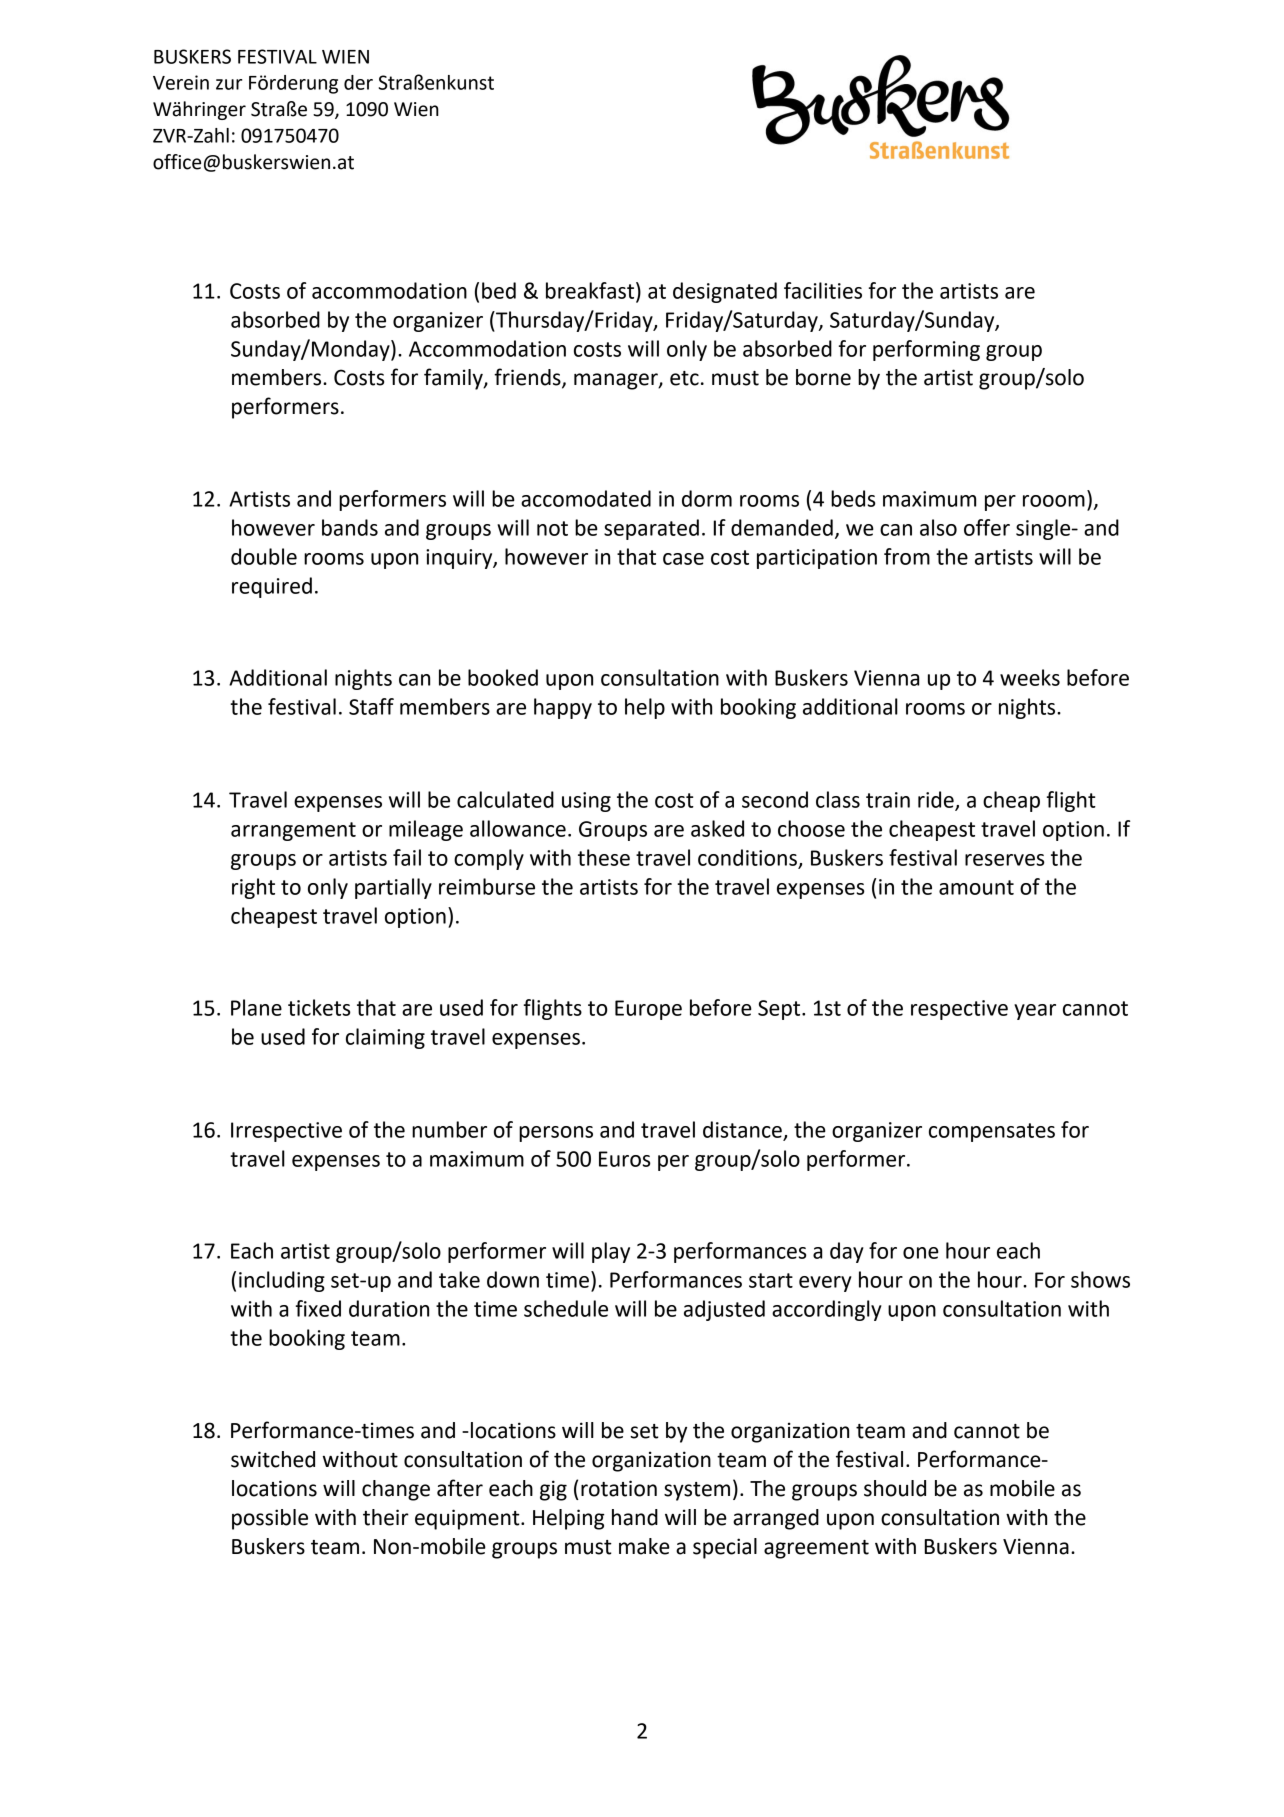 The height and width of the screenshot is (1817, 1284). What do you see at coordinates (987, 527) in the screenshot?
I see `offer` at bounding box center [987, 527].
